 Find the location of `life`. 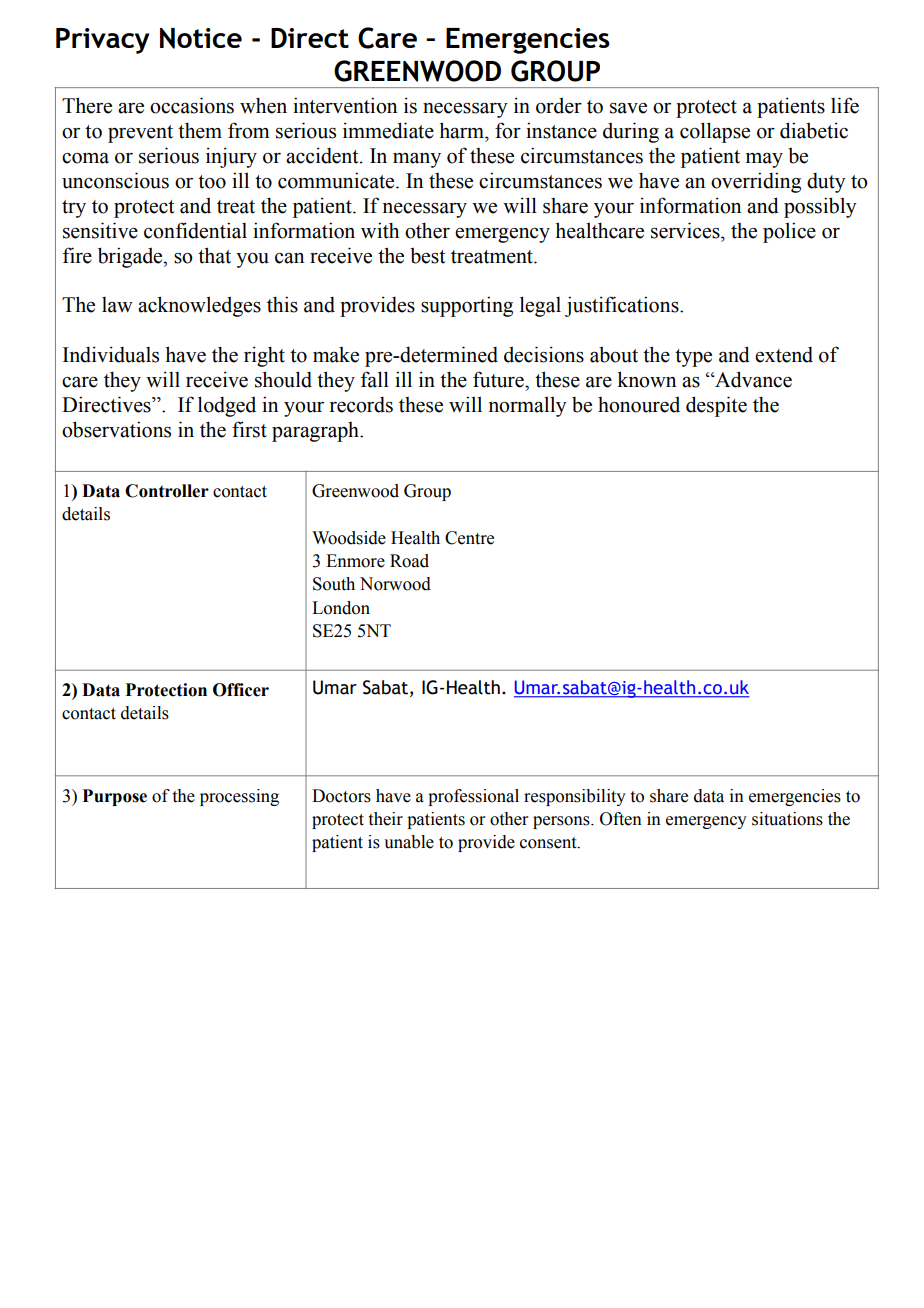

life is located at coordinates (845, 105).
